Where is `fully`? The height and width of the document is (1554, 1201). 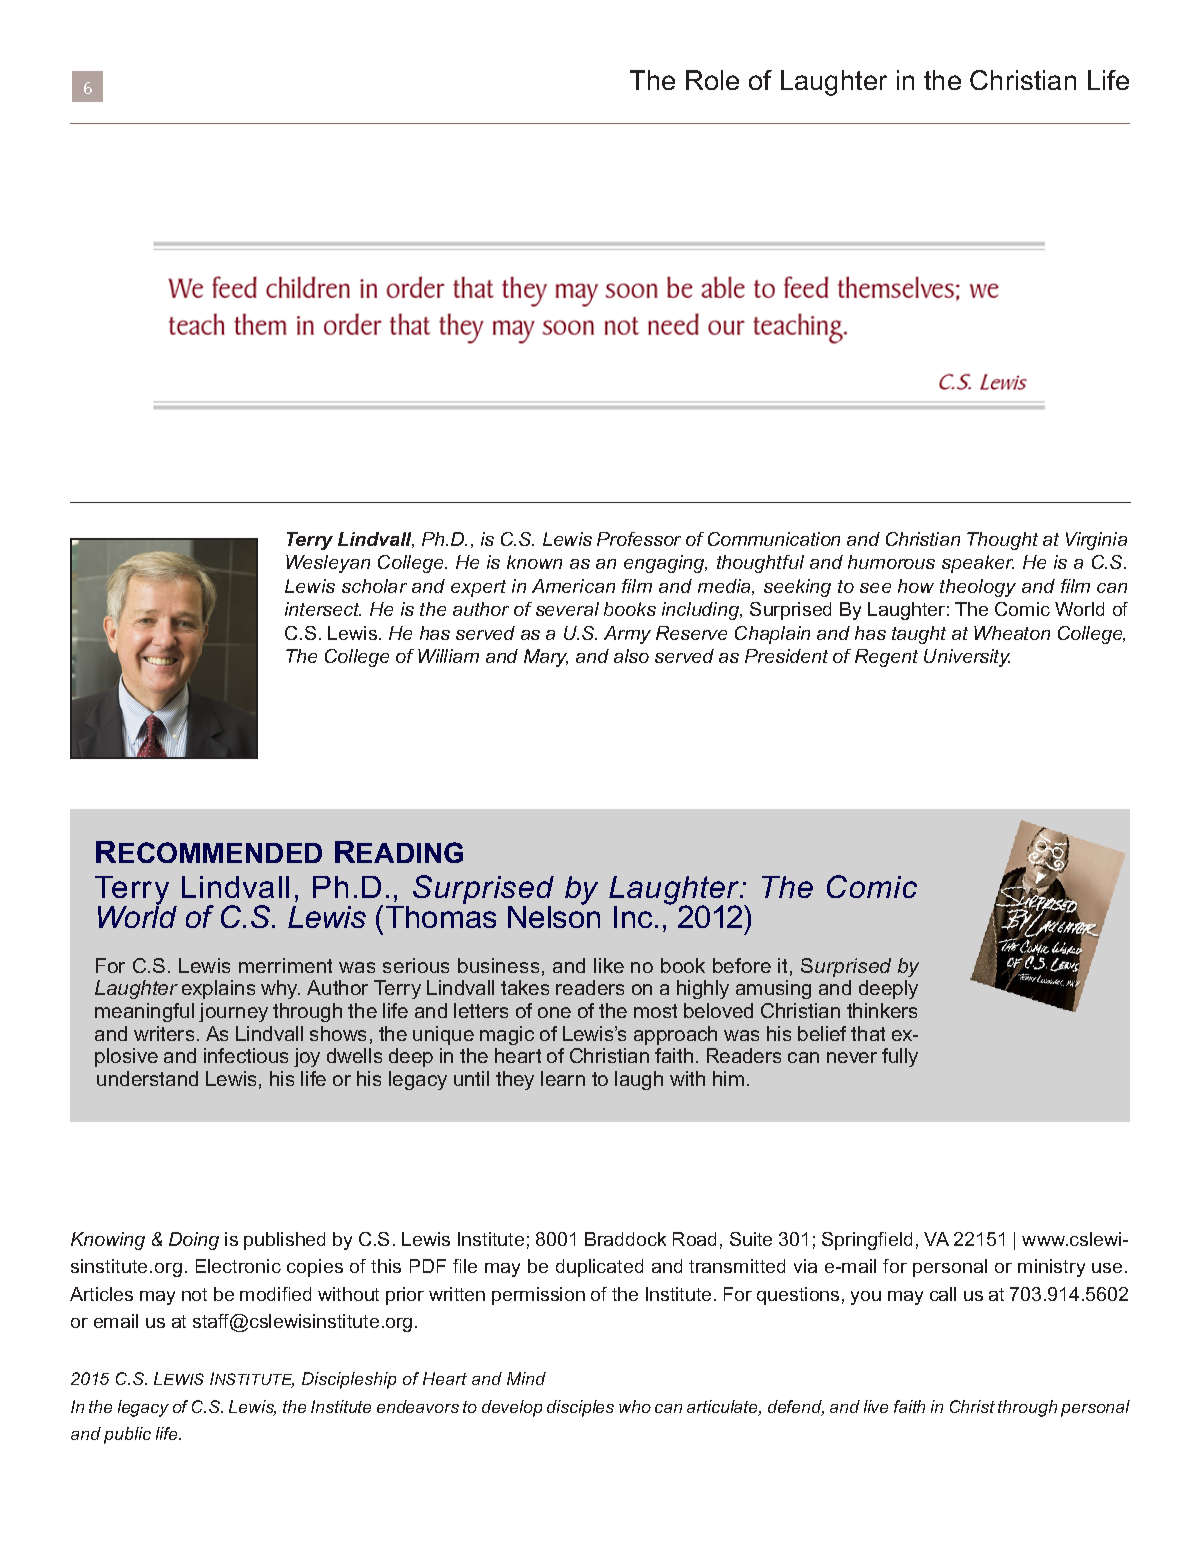
fully is located at coordinates (900, 1057).
